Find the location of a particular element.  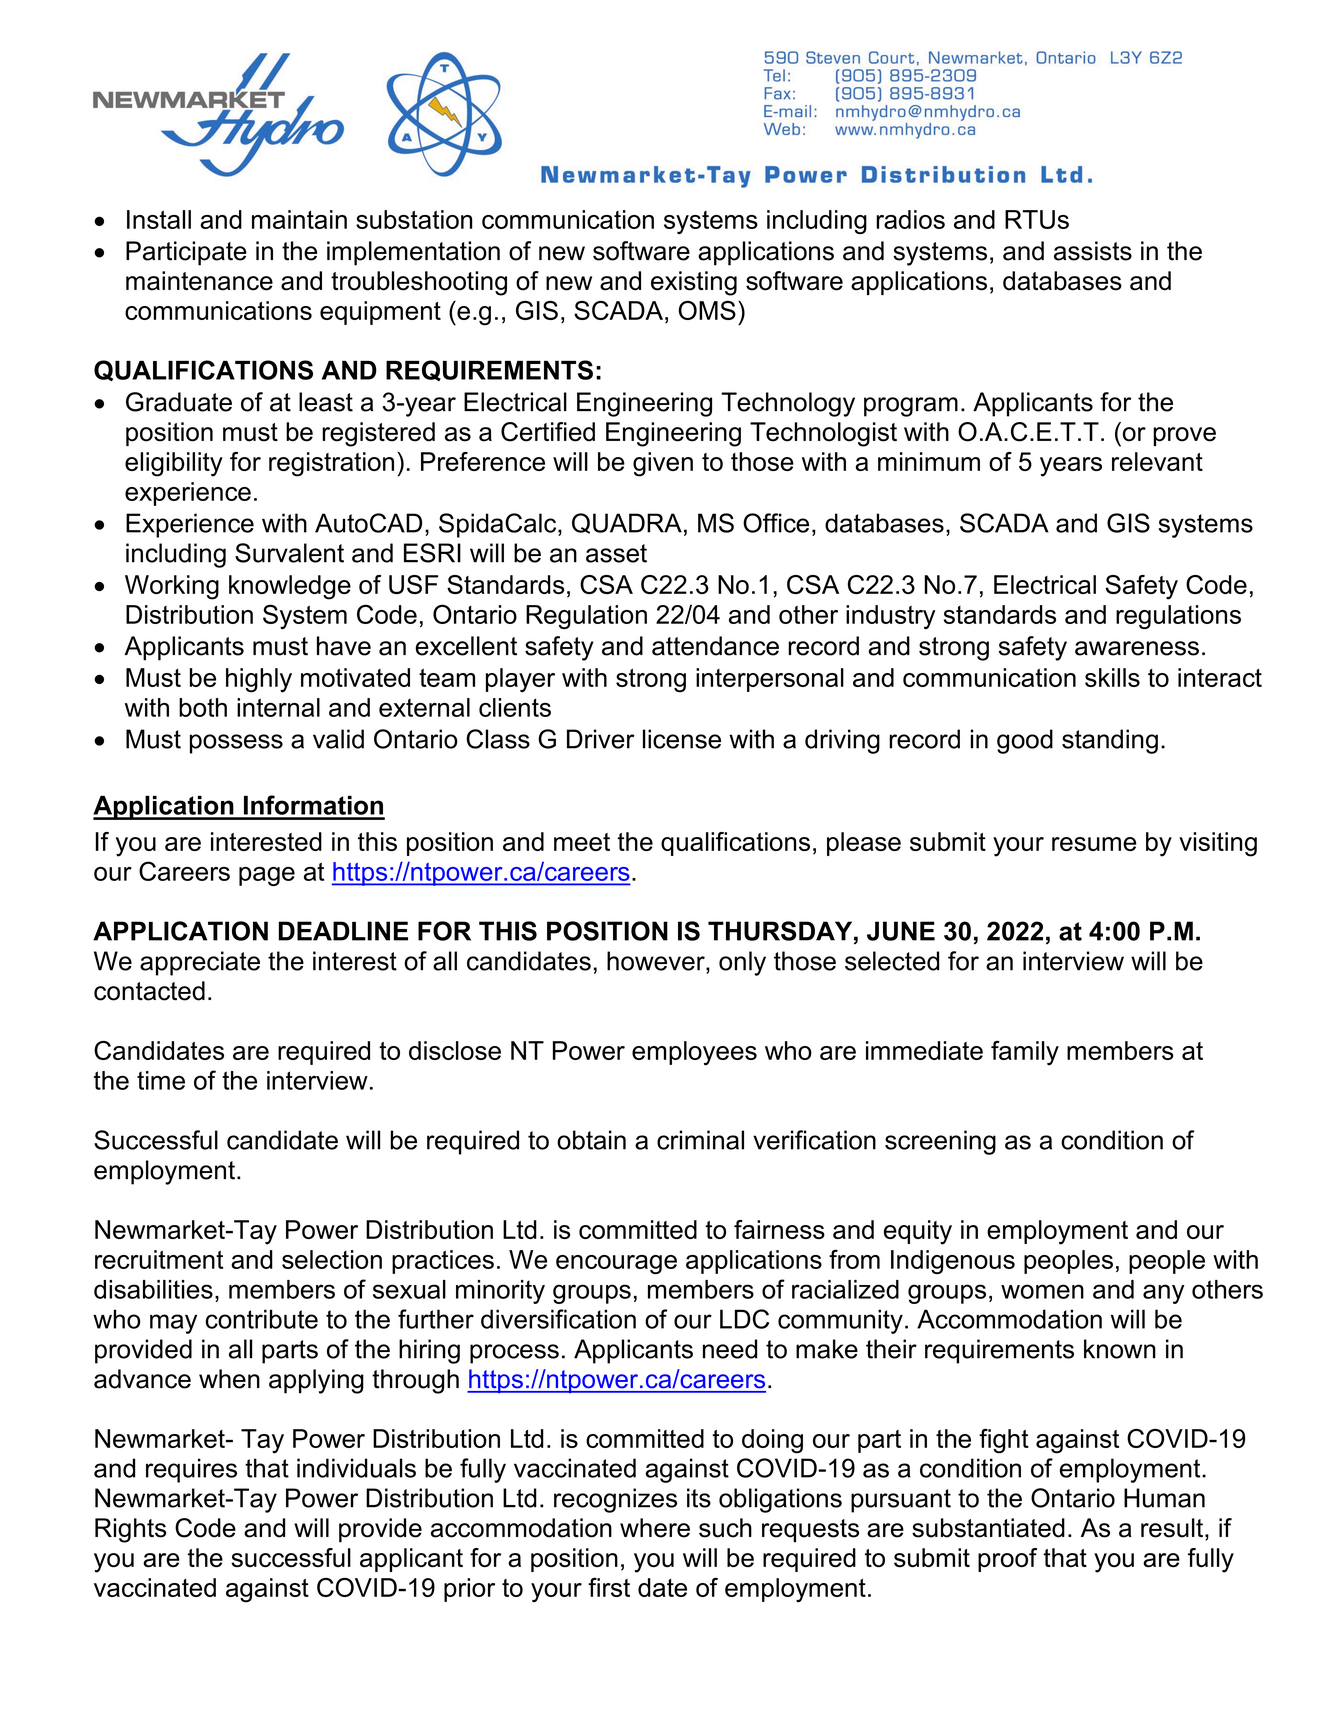

where is located at coordinates (655, 1528).
